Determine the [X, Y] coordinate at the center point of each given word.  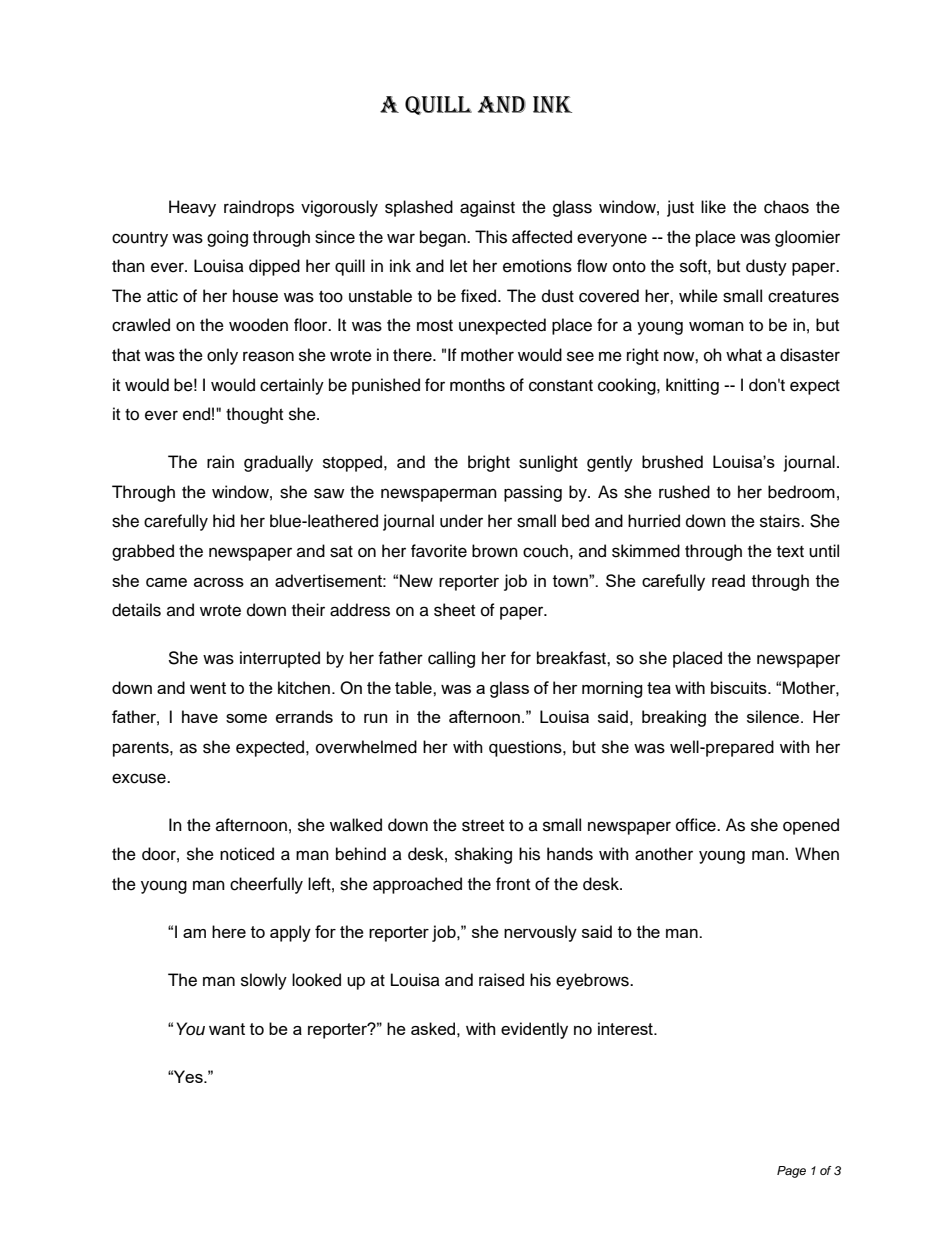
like [713, 207]
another [664, 854]
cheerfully [266, 885]
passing [533, 493]
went [208, 688]
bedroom [801, 492]
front [513, 884]
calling [451, 659]
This [491, 237]
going [227, 238]
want [227, 1029]
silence [774, 716]
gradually [278, 463]
